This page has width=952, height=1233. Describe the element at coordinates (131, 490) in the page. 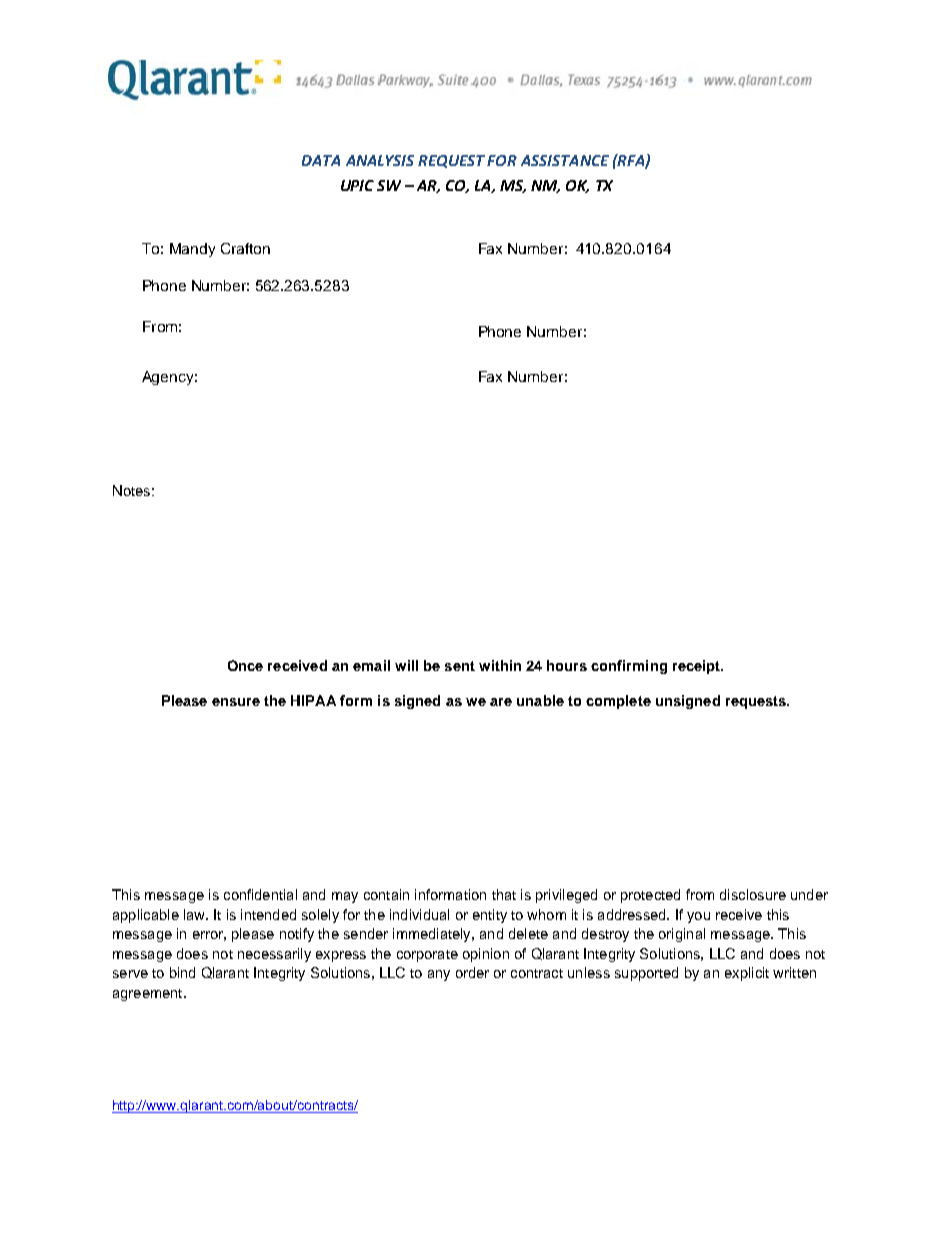

I see `Notes` at that location.
